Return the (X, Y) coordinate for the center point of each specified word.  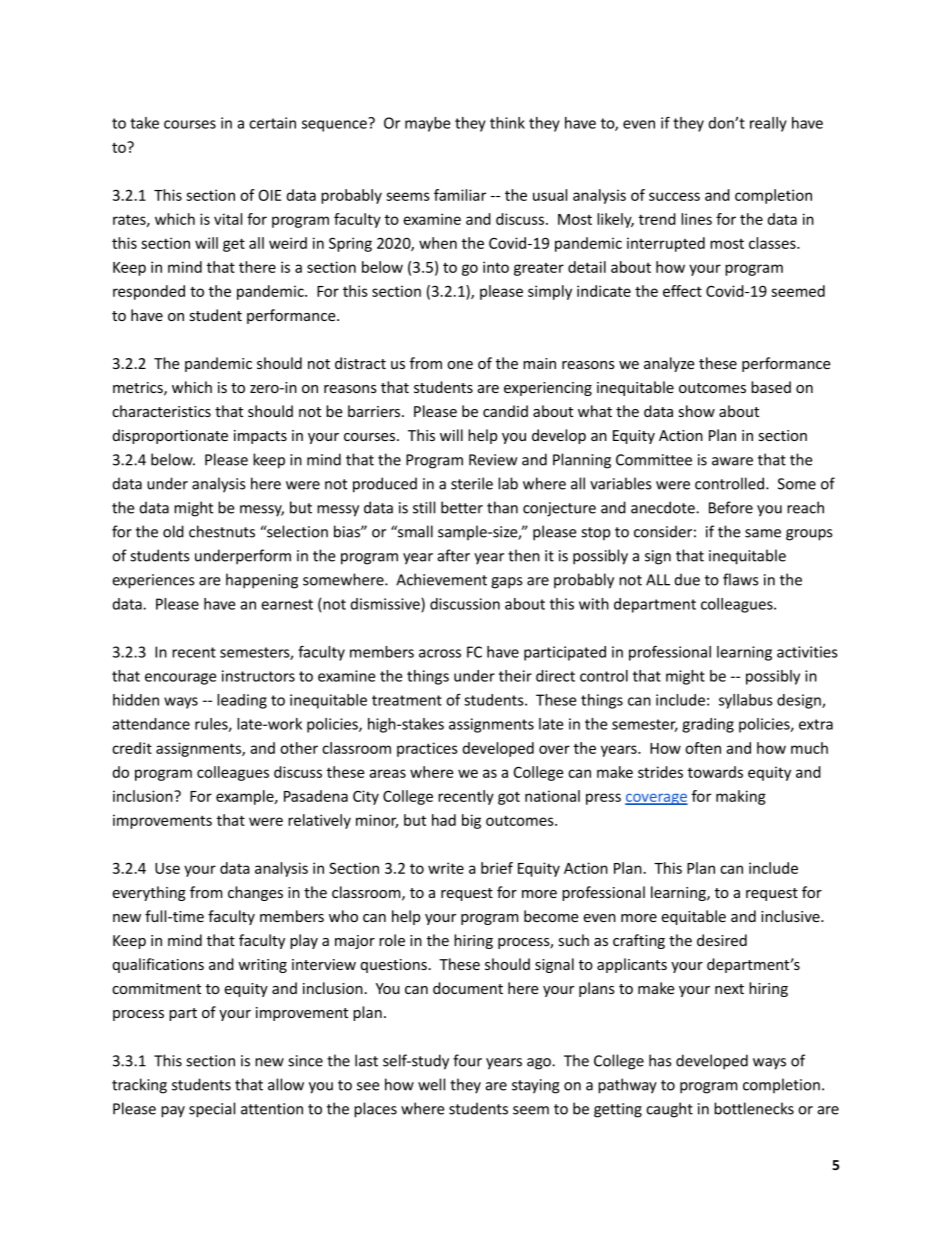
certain (272, 123)
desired (722, 940)
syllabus (746, 701)
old (173, 531)
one (460, 365)
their (515, 676)
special (212, 1110)
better (462, 507)
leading (242, 701)
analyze (669, 364)
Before (731, 507)
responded (149, 292)
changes (255, 893)
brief (497, 868)
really (768, 124)
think (507, 123)
